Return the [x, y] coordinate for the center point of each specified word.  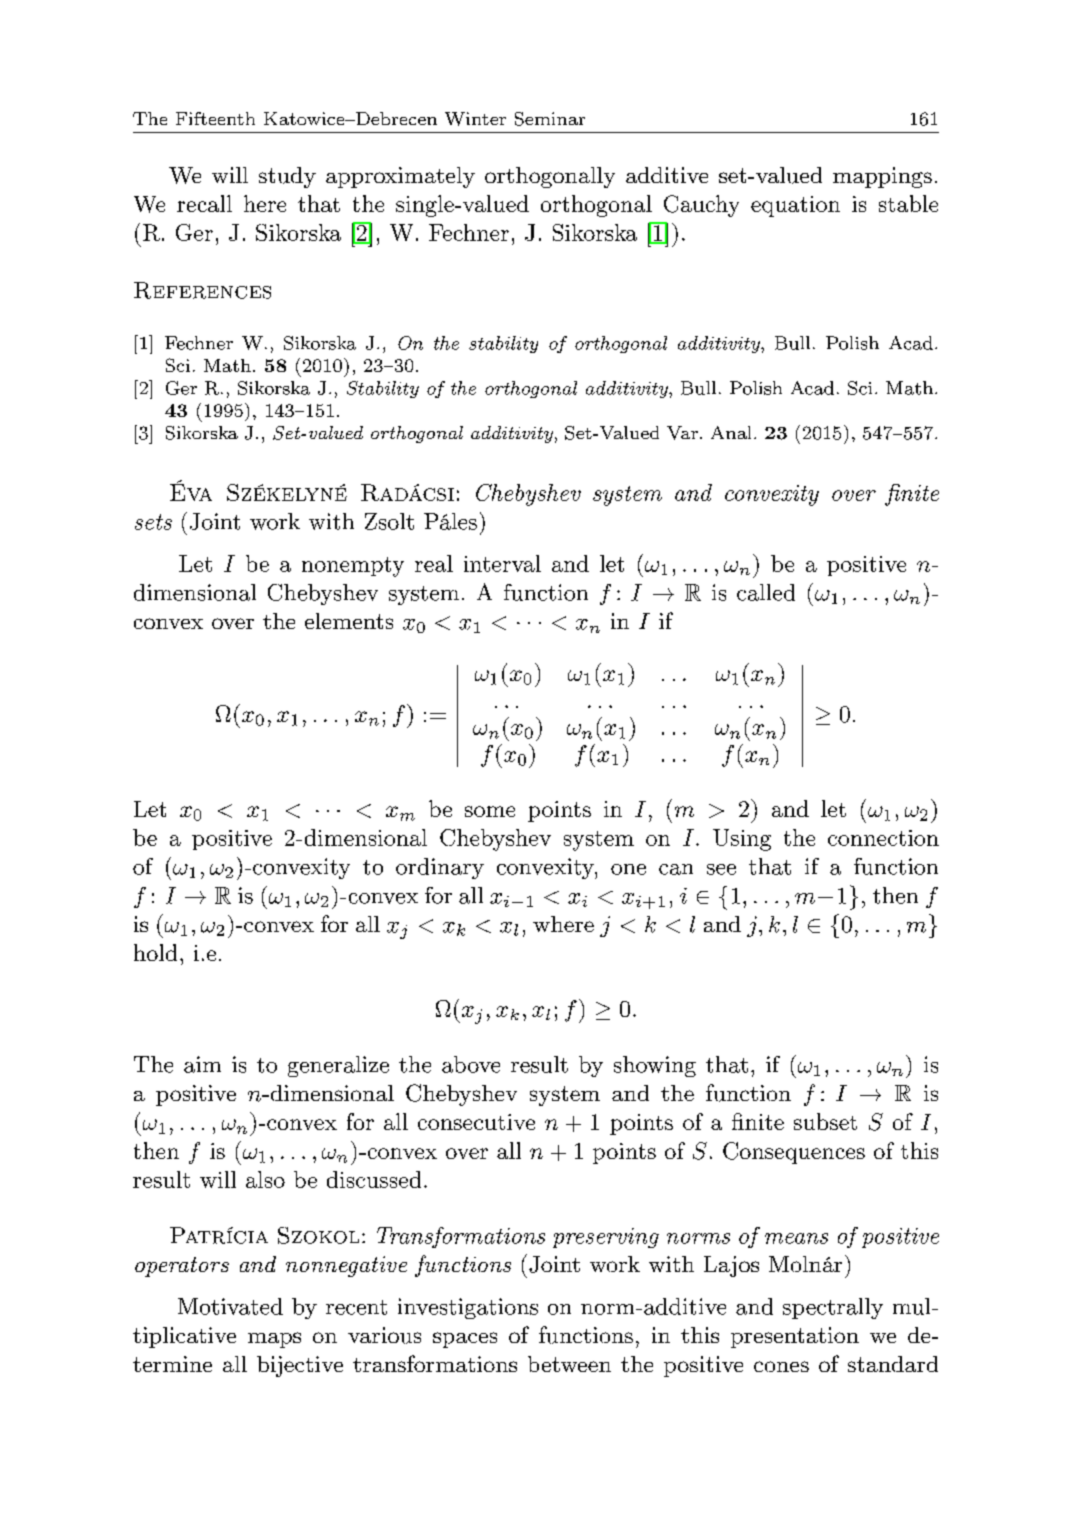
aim [202, 1064]
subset [825, 1121]
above [471, 1064]
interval [502, 563]
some [490, 811]
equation [795, 206]
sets [153, 522]
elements [349, 621]
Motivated [230, 1306]
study [287, 177]
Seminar [550, 119]
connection [883, 838]
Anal [731, 432]
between [569, 1364]
